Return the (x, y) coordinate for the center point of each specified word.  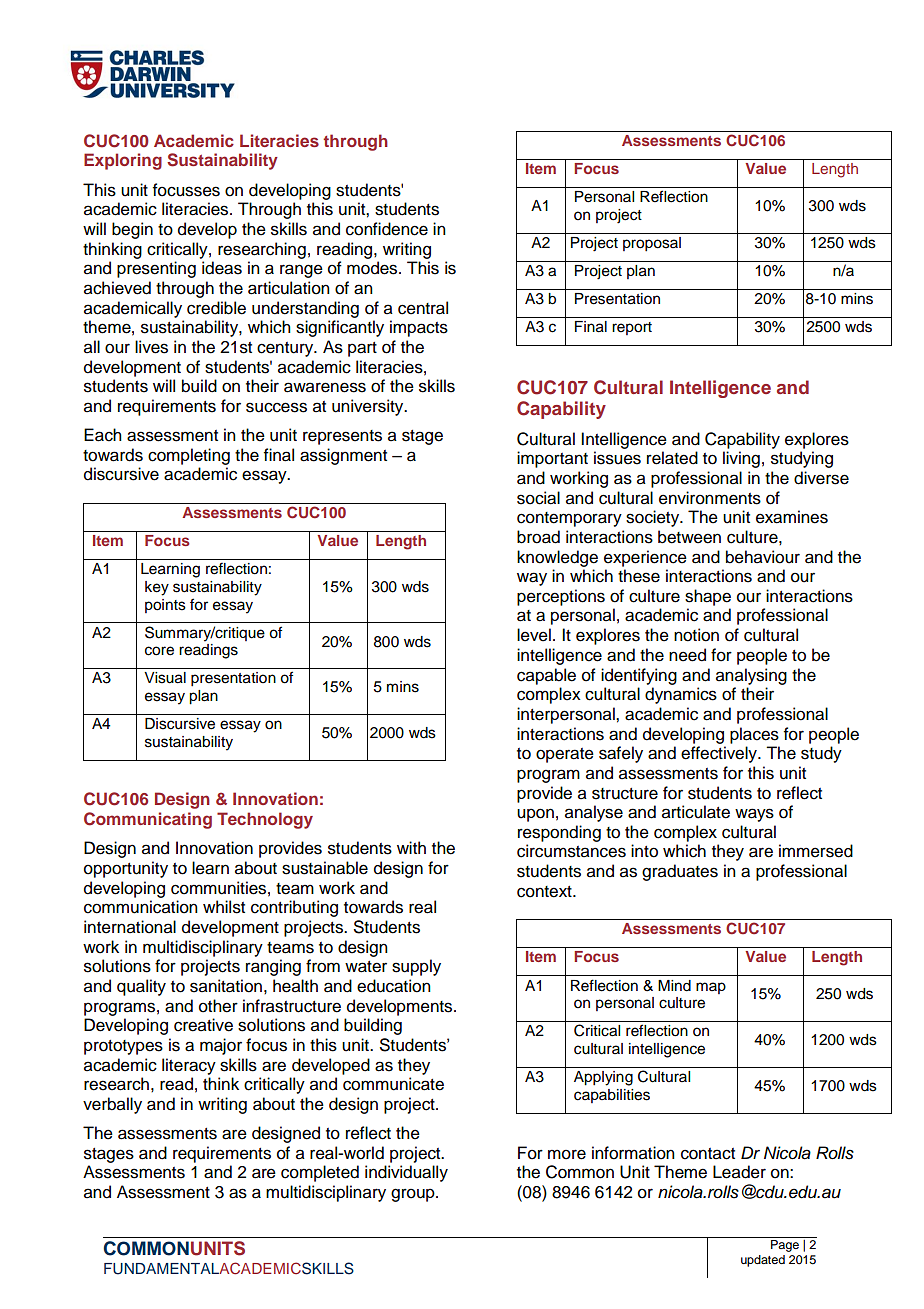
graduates (680, 872)
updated (763, 1261)
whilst (224, 907)
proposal (652, 244)
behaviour (763, 557)
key (157, 588)
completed (320, 1173)
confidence (387, 229)
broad (538, 537)
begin (132, 230)
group (414, 1195)
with (411, 847)
